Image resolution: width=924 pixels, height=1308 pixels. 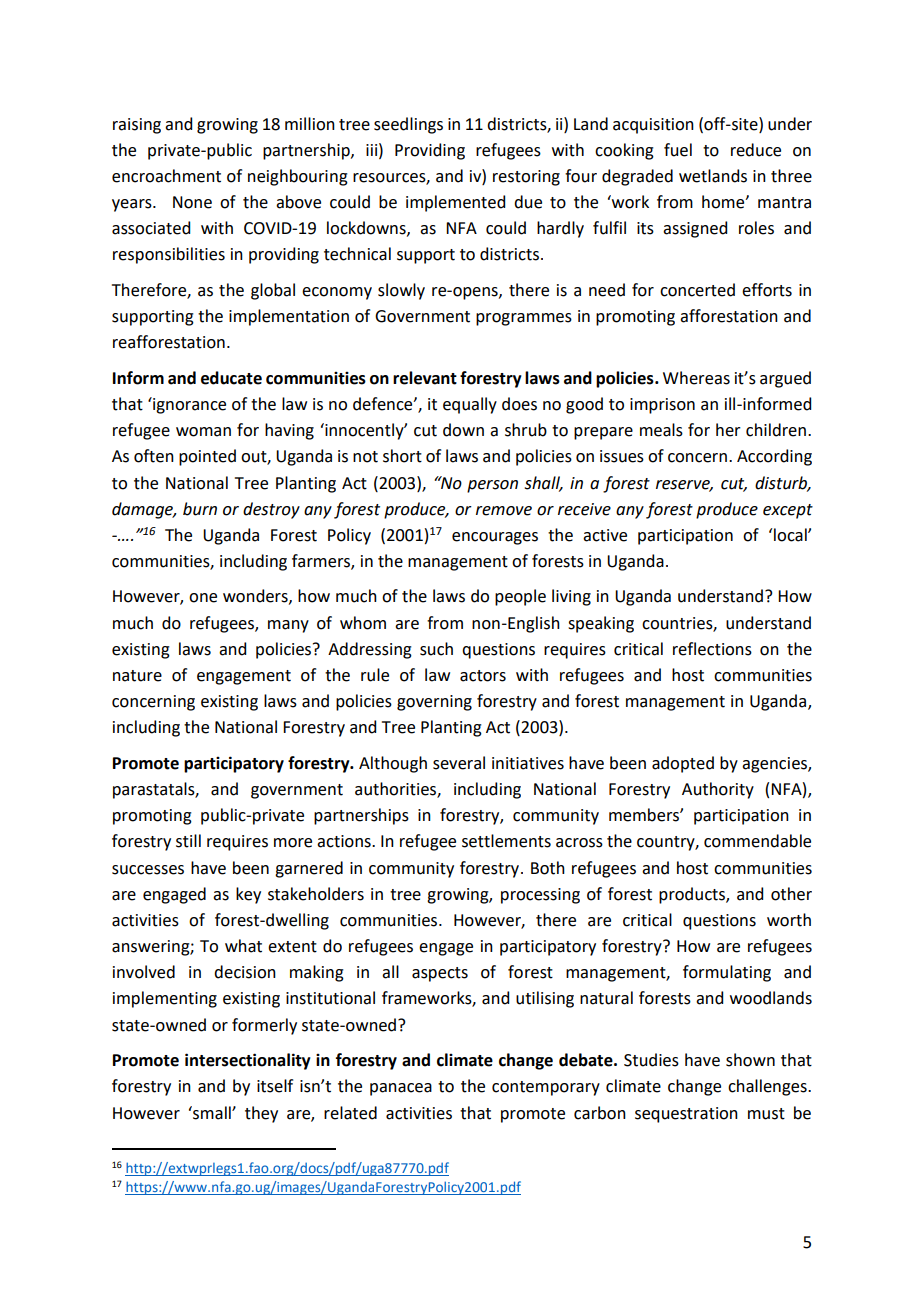 What do you see at coordinates (212, 1113) in the screenshot?
I see `small` at bounding box center [212, 1113].
